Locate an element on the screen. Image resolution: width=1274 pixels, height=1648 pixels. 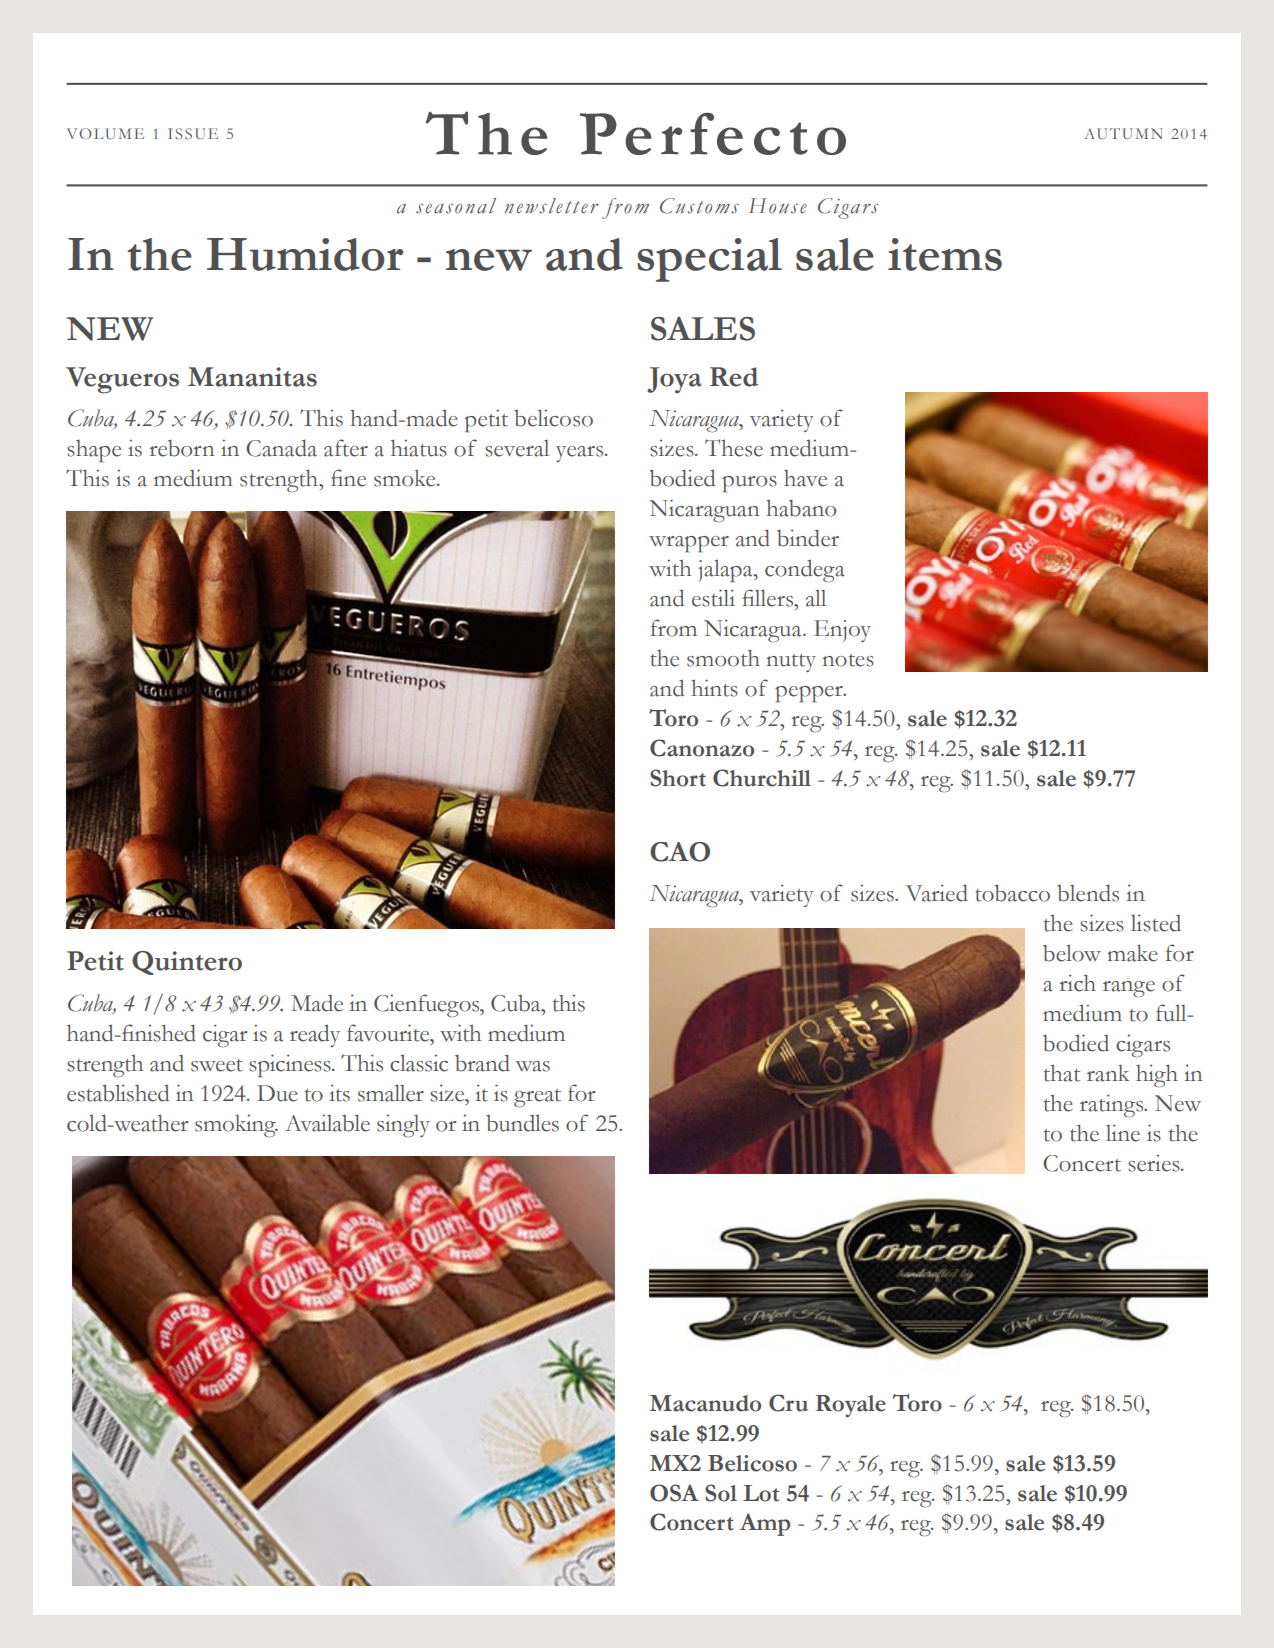
special is located at coordinates (709, 260).
